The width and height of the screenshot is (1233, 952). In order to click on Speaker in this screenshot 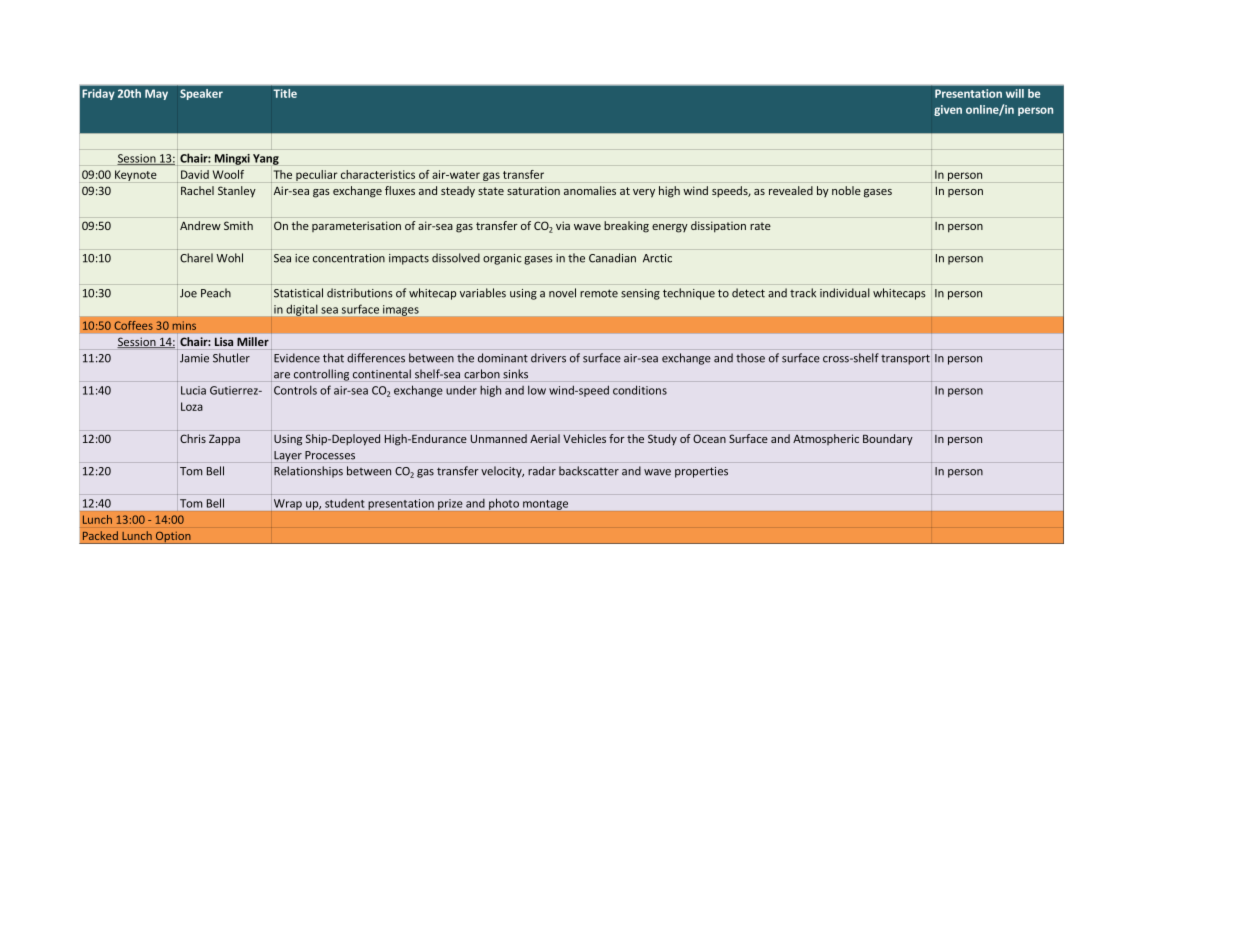, I will do `click(201, 94)`.
